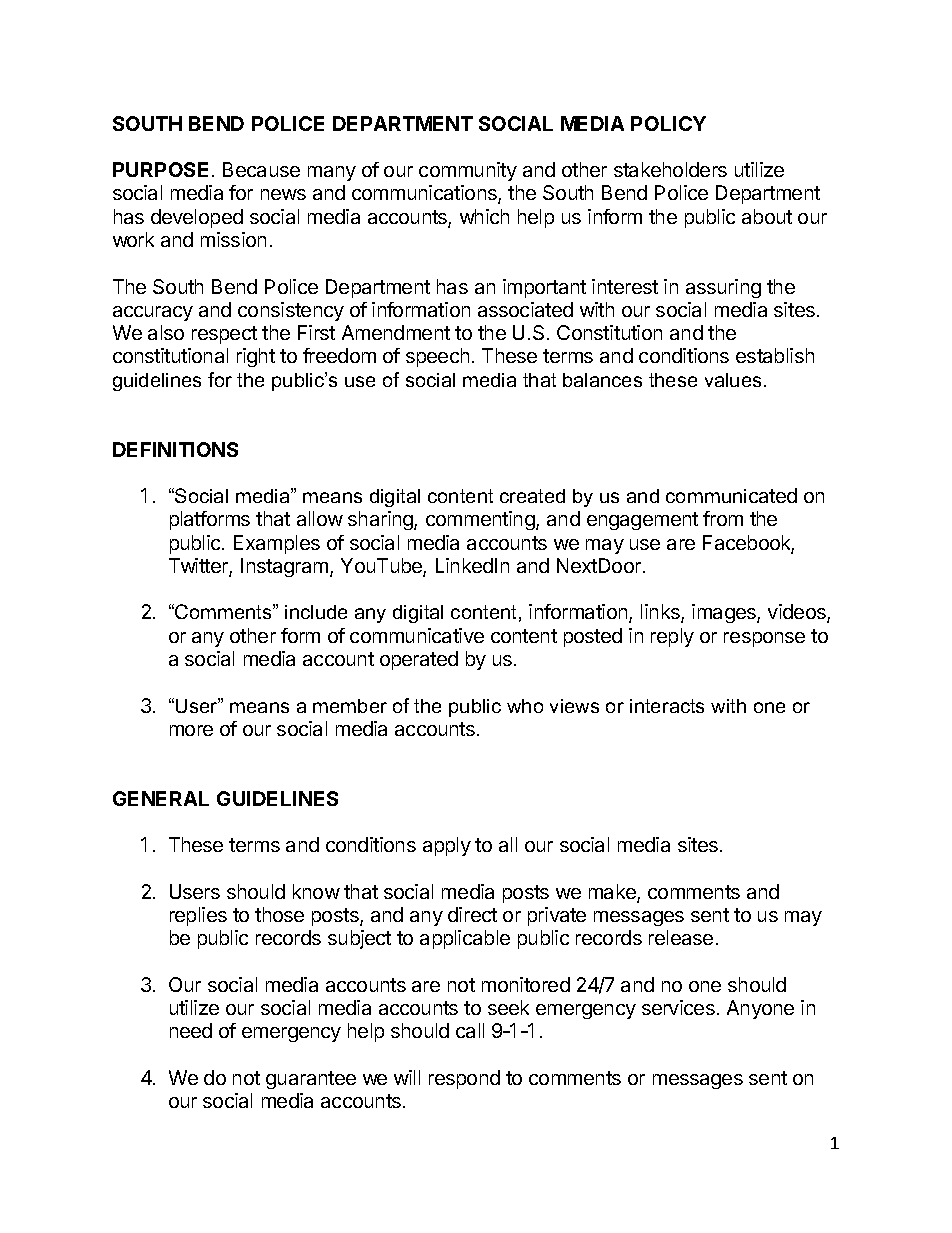 The width and height of the screenshot is (952, 1233). What do you see at coordinates (725, 613) in the screenshot?
I see `images` at bounding box center [725, 613].
